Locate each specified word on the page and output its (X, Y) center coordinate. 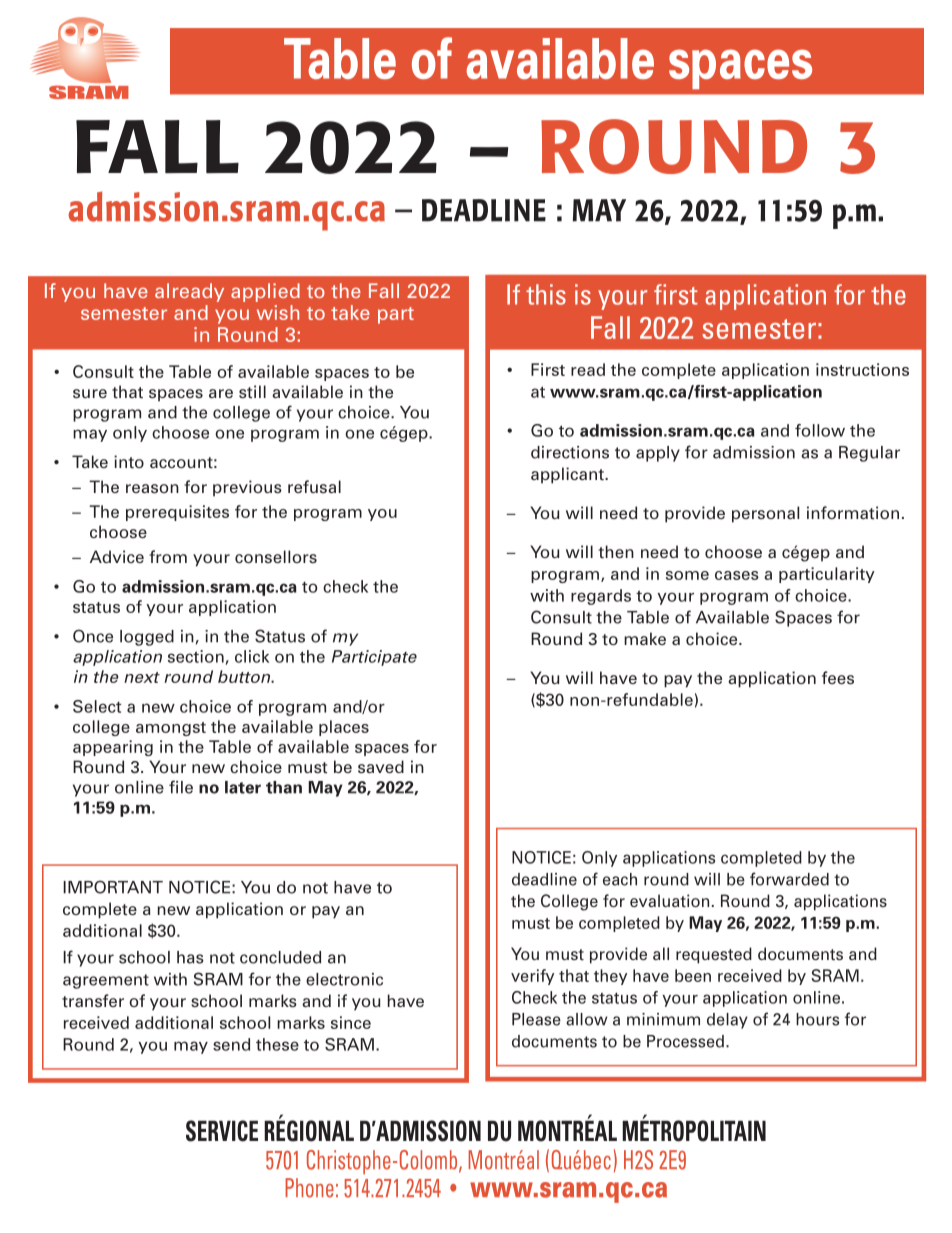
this (546, 294)
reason (152, 489)
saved (381, 767)
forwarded (789, 879)
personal (765, 514)
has (190, 957)
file (181, 787)
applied (265, 292)
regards (601, 597)
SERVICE (222, 1131)
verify (532, 977)
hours (817, 1019)
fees (838, 678)
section (196, 656)
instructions (862, 369)
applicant (568, 475)
